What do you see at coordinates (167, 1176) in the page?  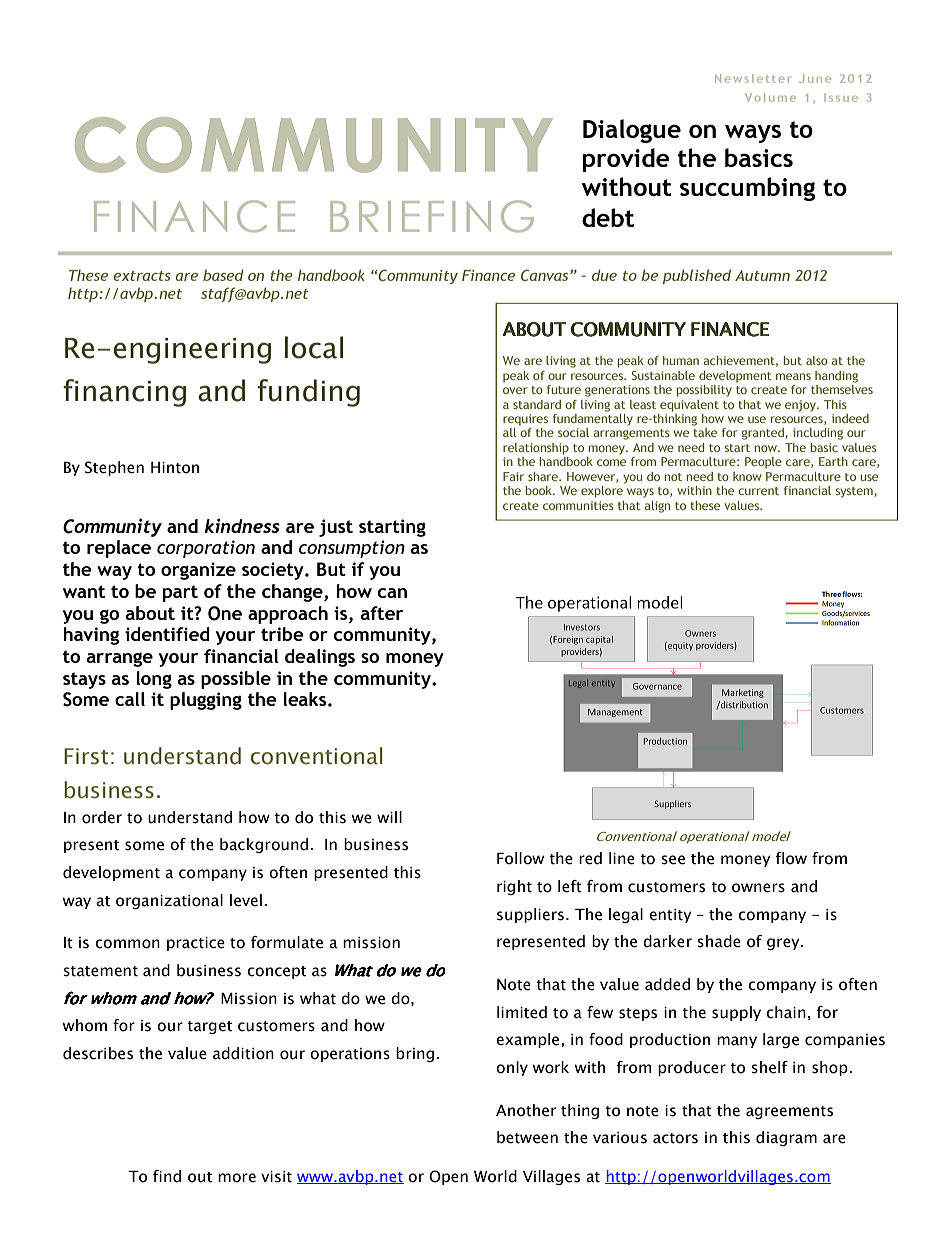 I see `find` at bounding box center [167, 1176].
